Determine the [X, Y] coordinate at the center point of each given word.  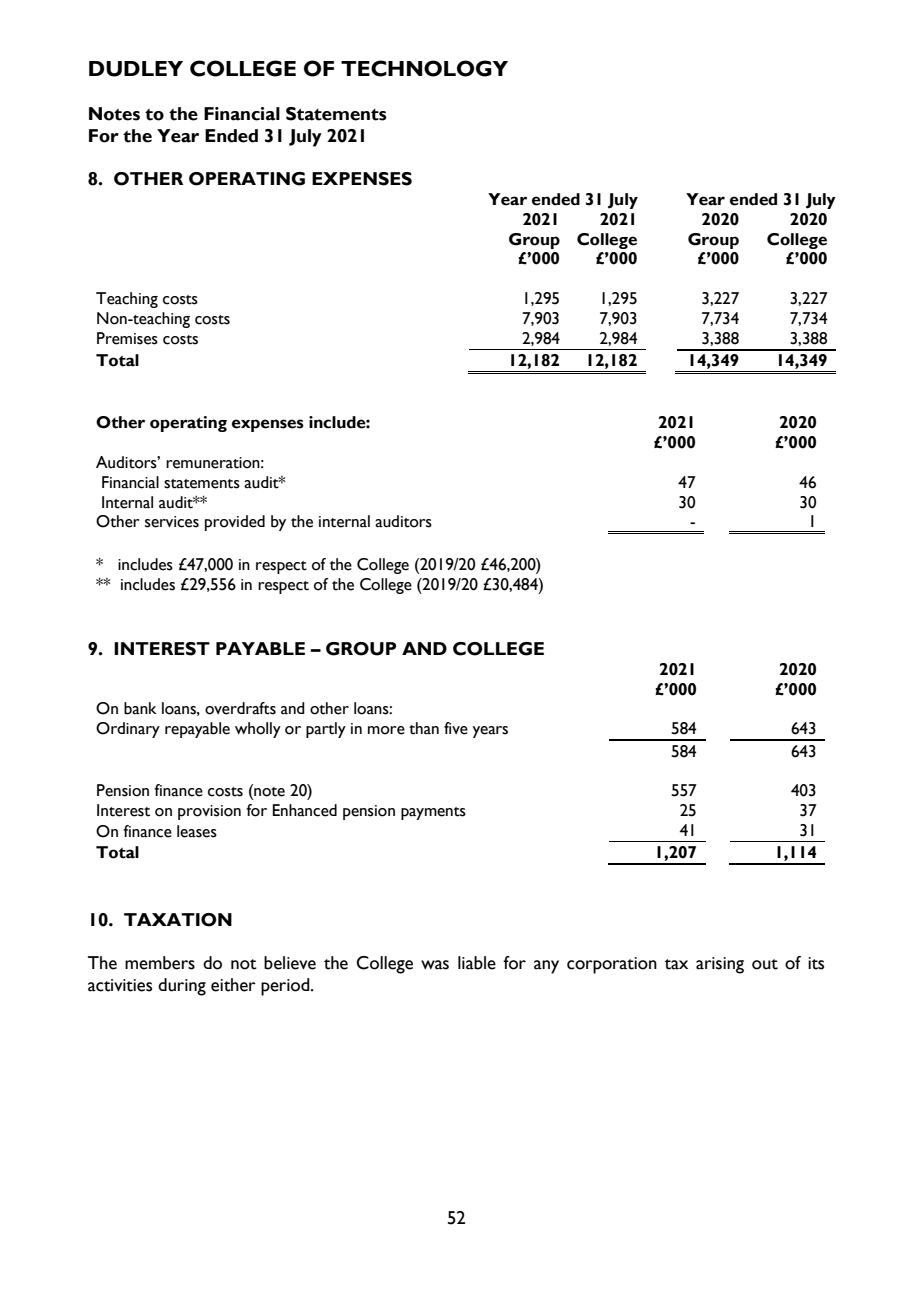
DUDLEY [136, 69]
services [172, 522]
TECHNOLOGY [424, 68]
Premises [127, 338]
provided [235, 523]
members [160, 963]
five [456, 728]
